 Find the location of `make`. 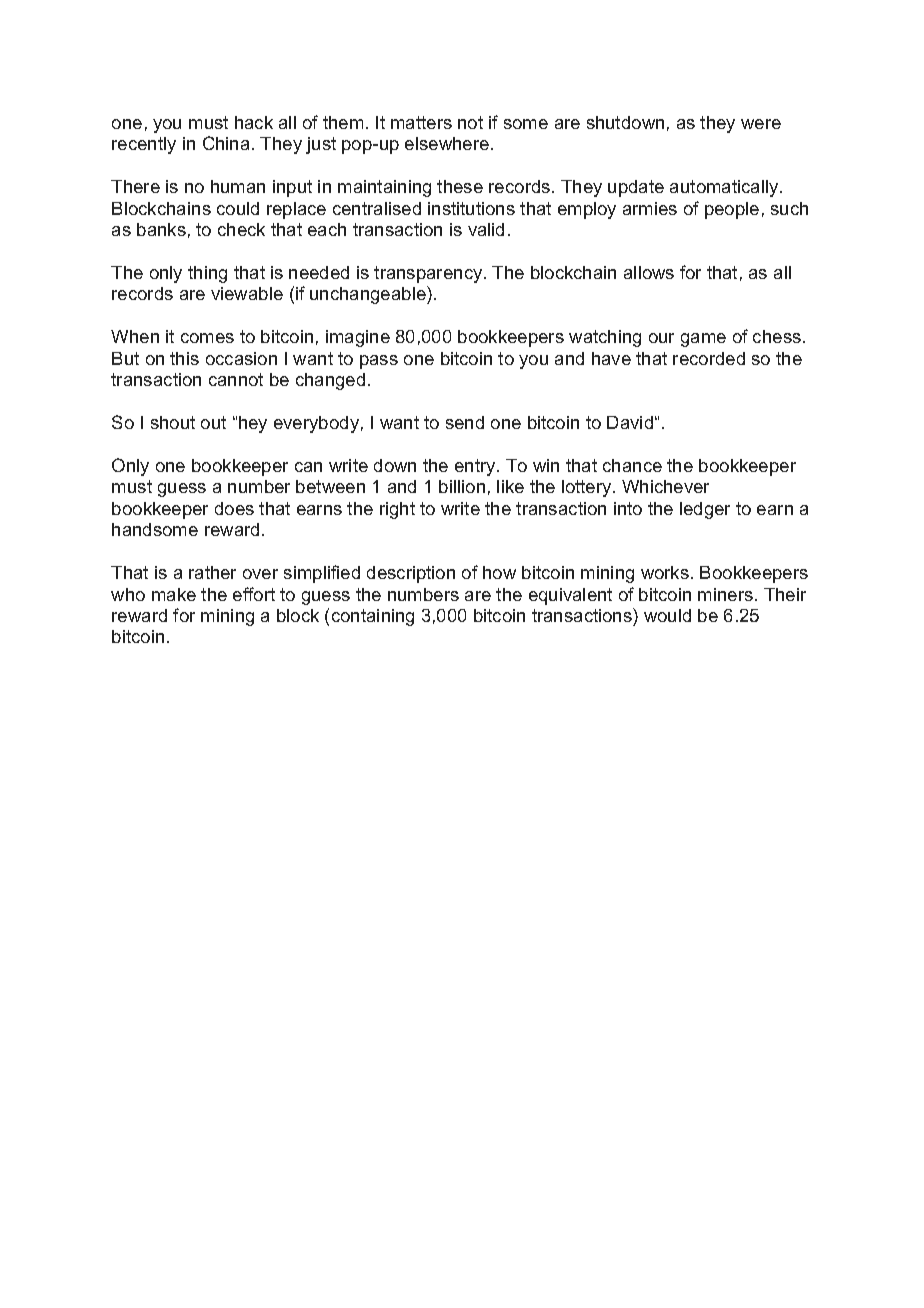

make is located at coordinates (174, 594).
